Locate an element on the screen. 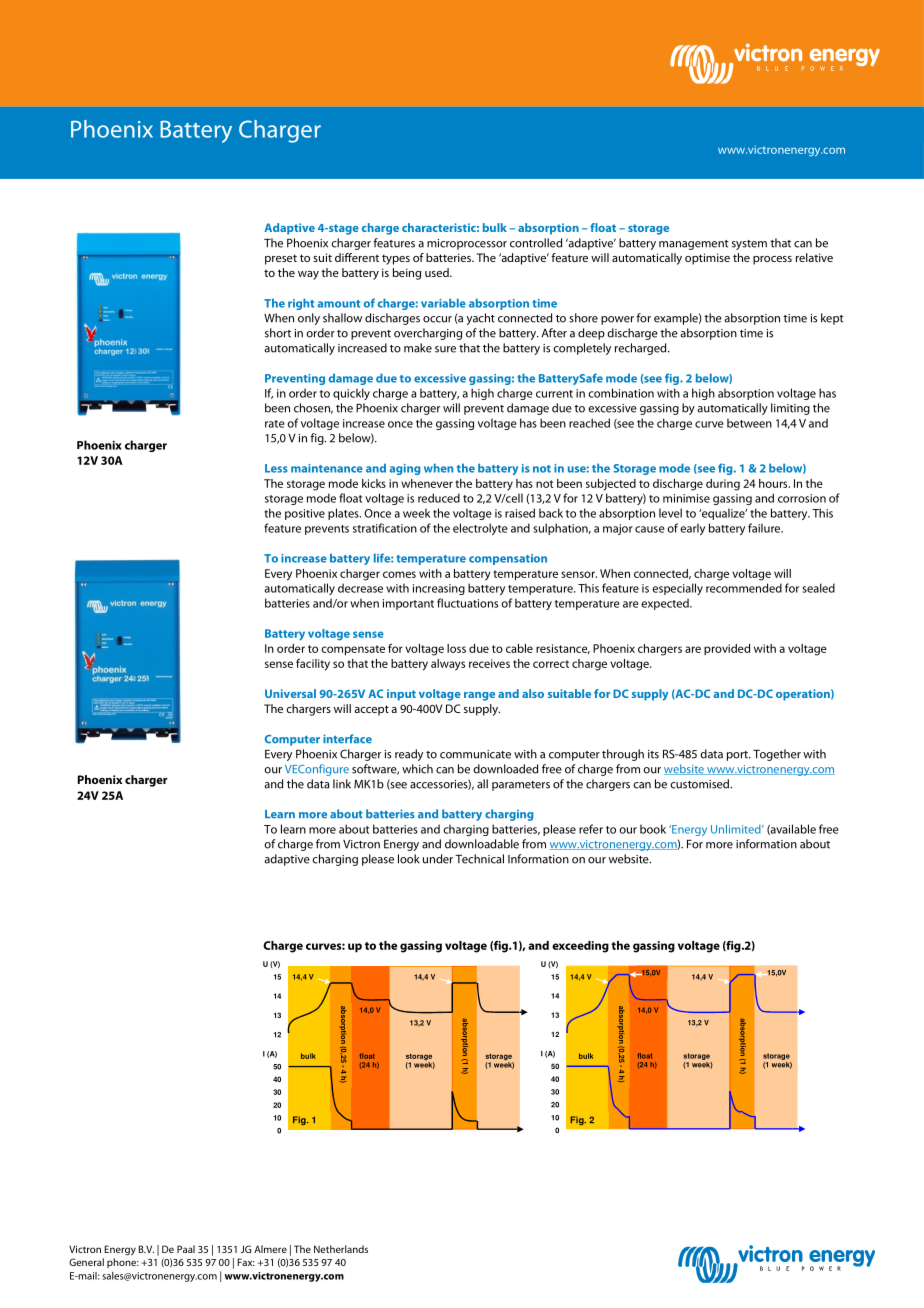 This screenshot has width=924, height=1308. look is located at coordinates (409, 859).
